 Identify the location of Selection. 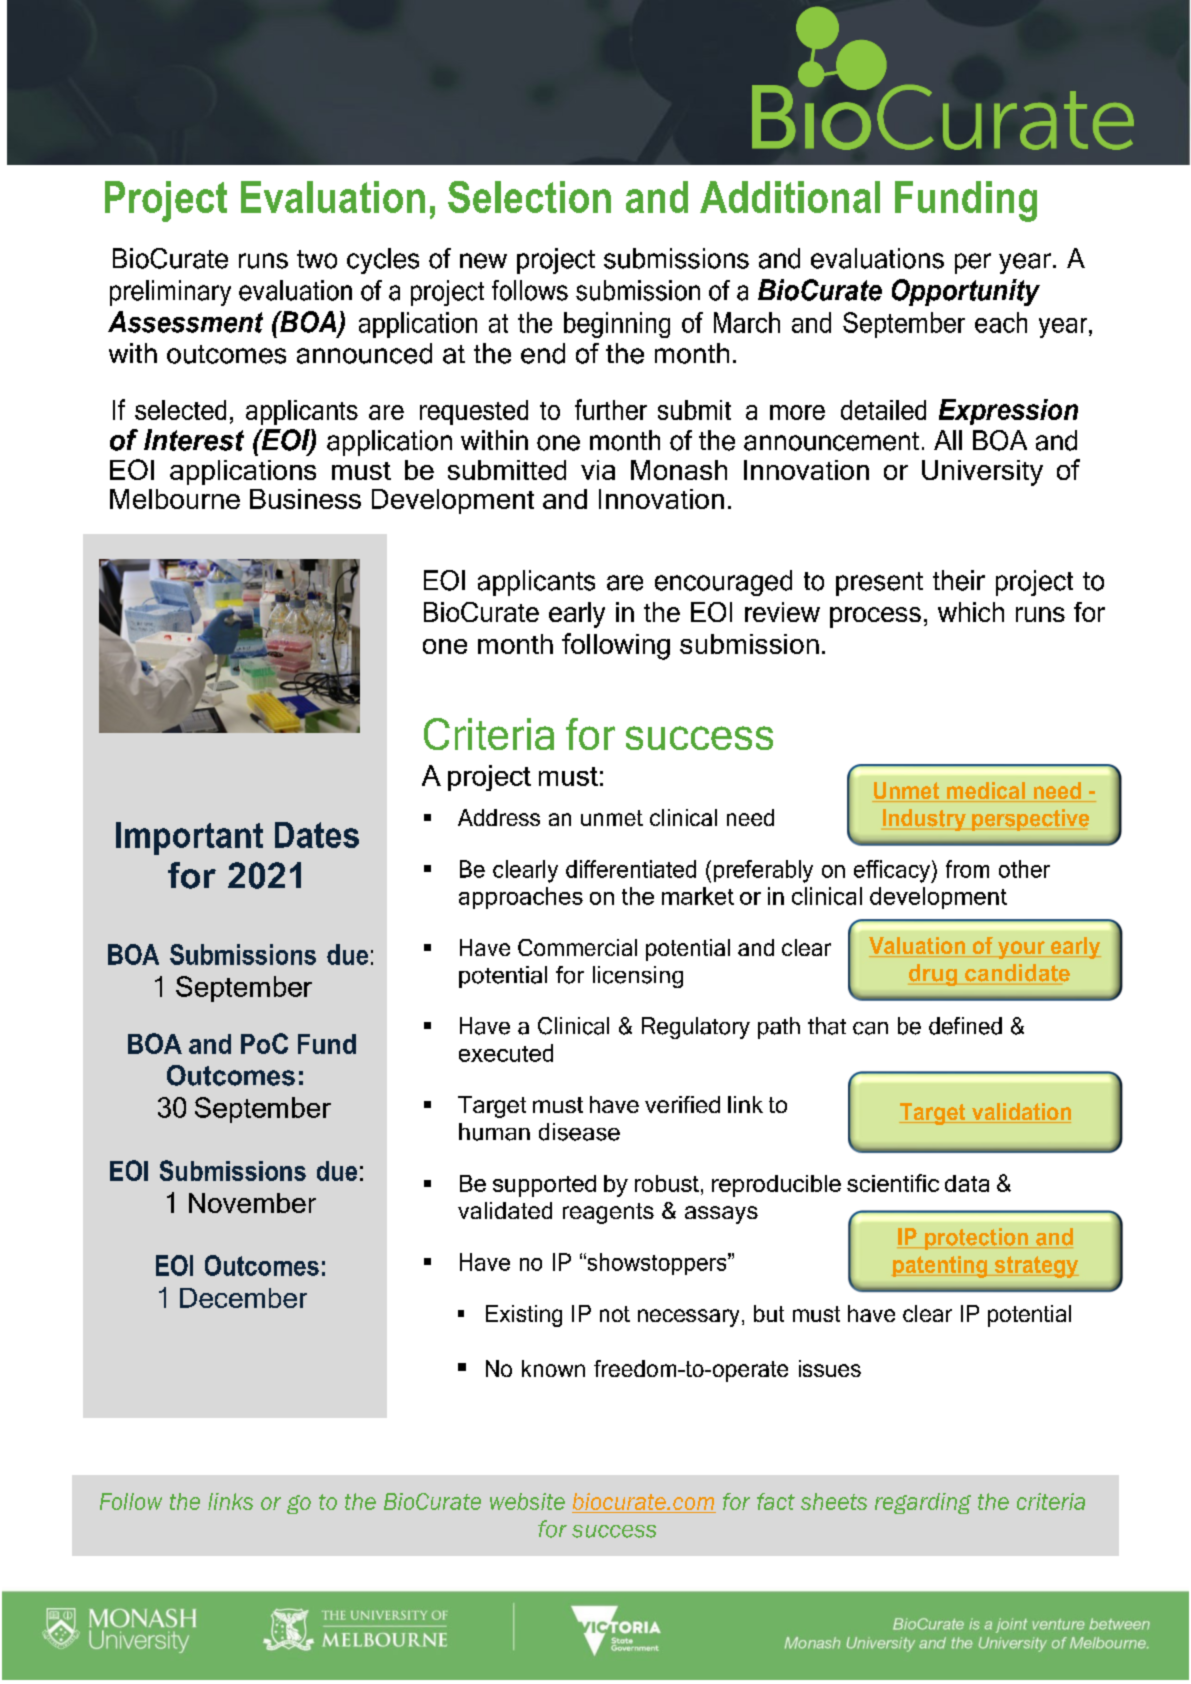
(529, 197).
